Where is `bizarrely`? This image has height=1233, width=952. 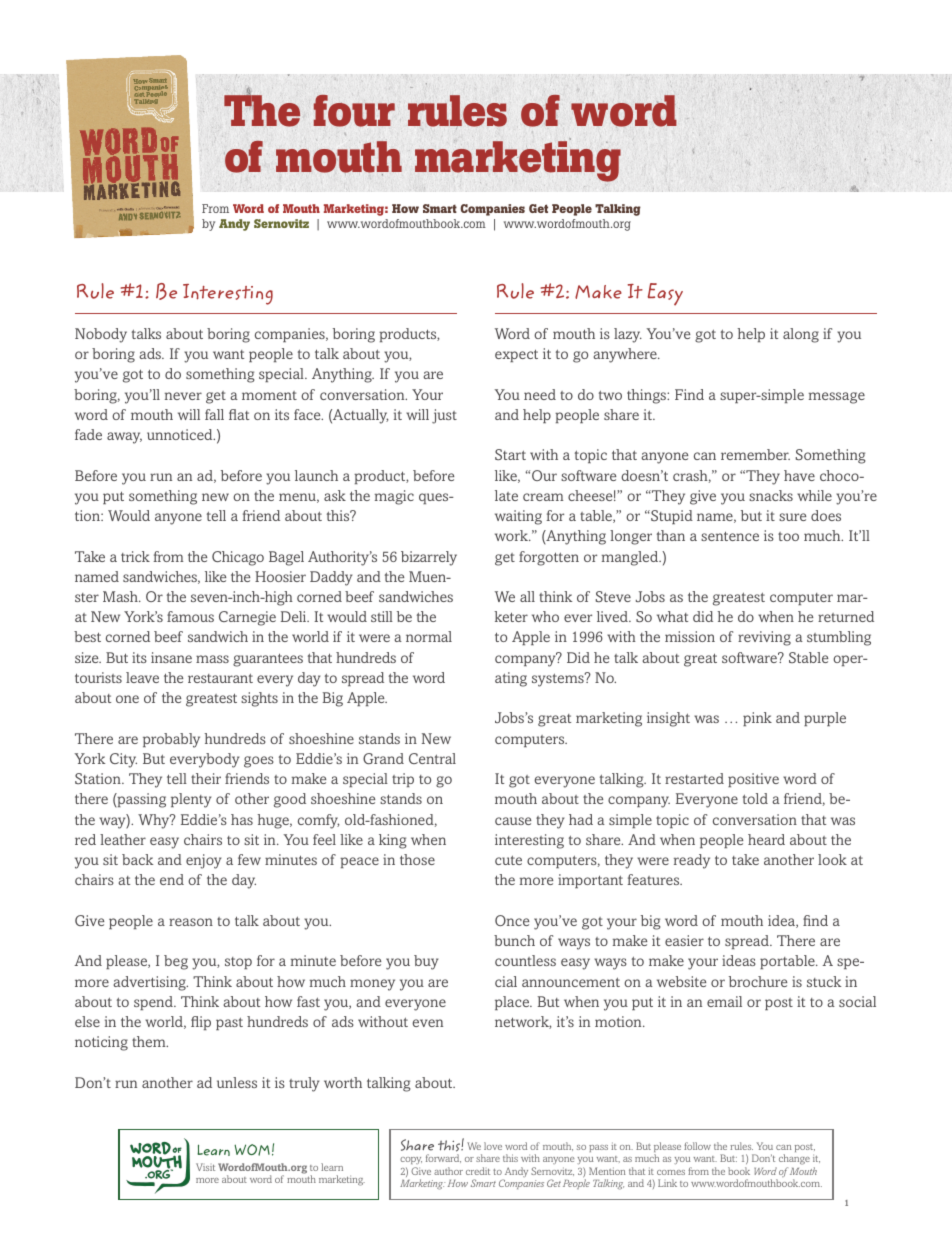 bizarrely is located at coordinates (429, 558).
